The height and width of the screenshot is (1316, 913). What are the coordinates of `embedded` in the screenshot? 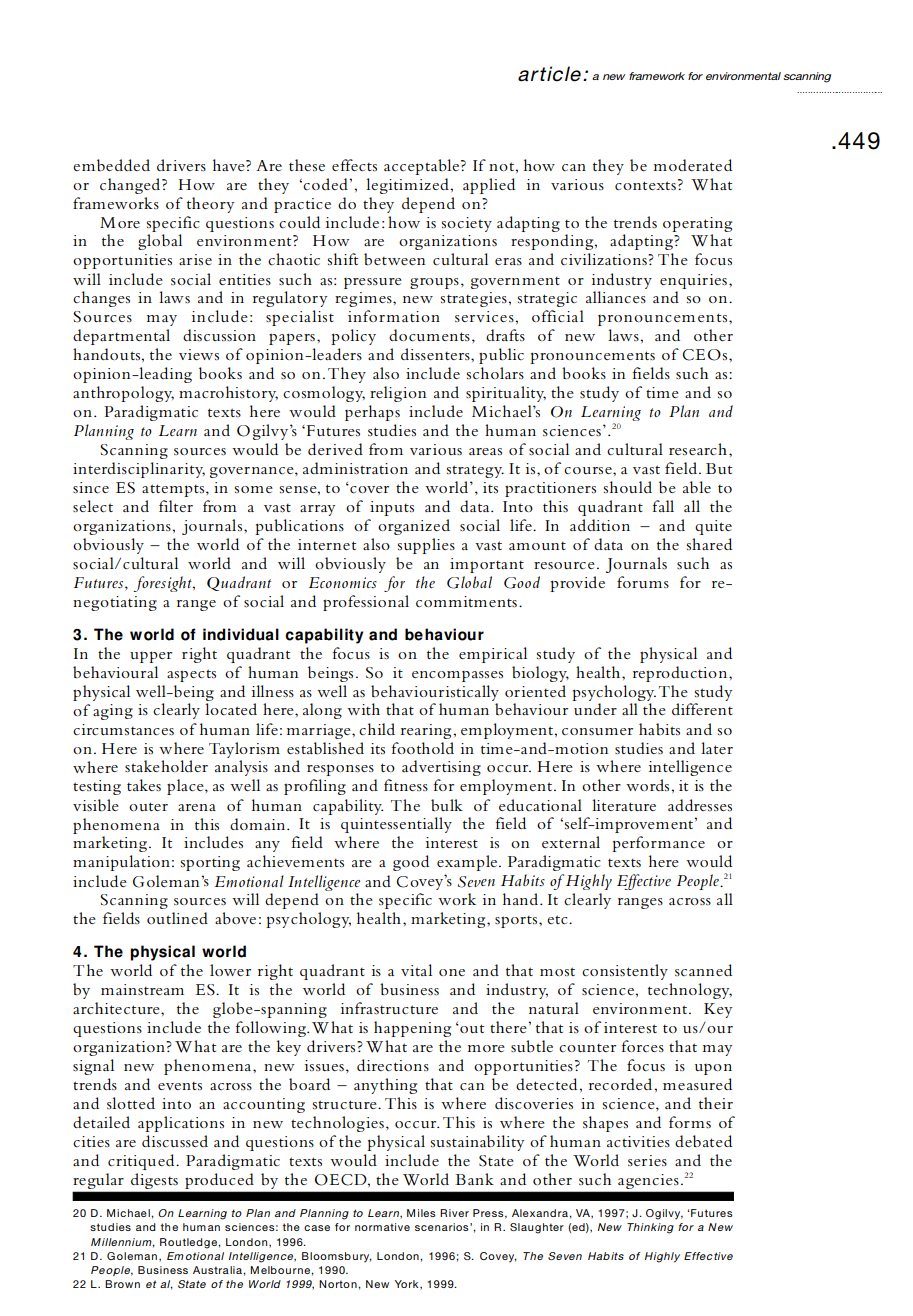 It's located at (111, 165).
